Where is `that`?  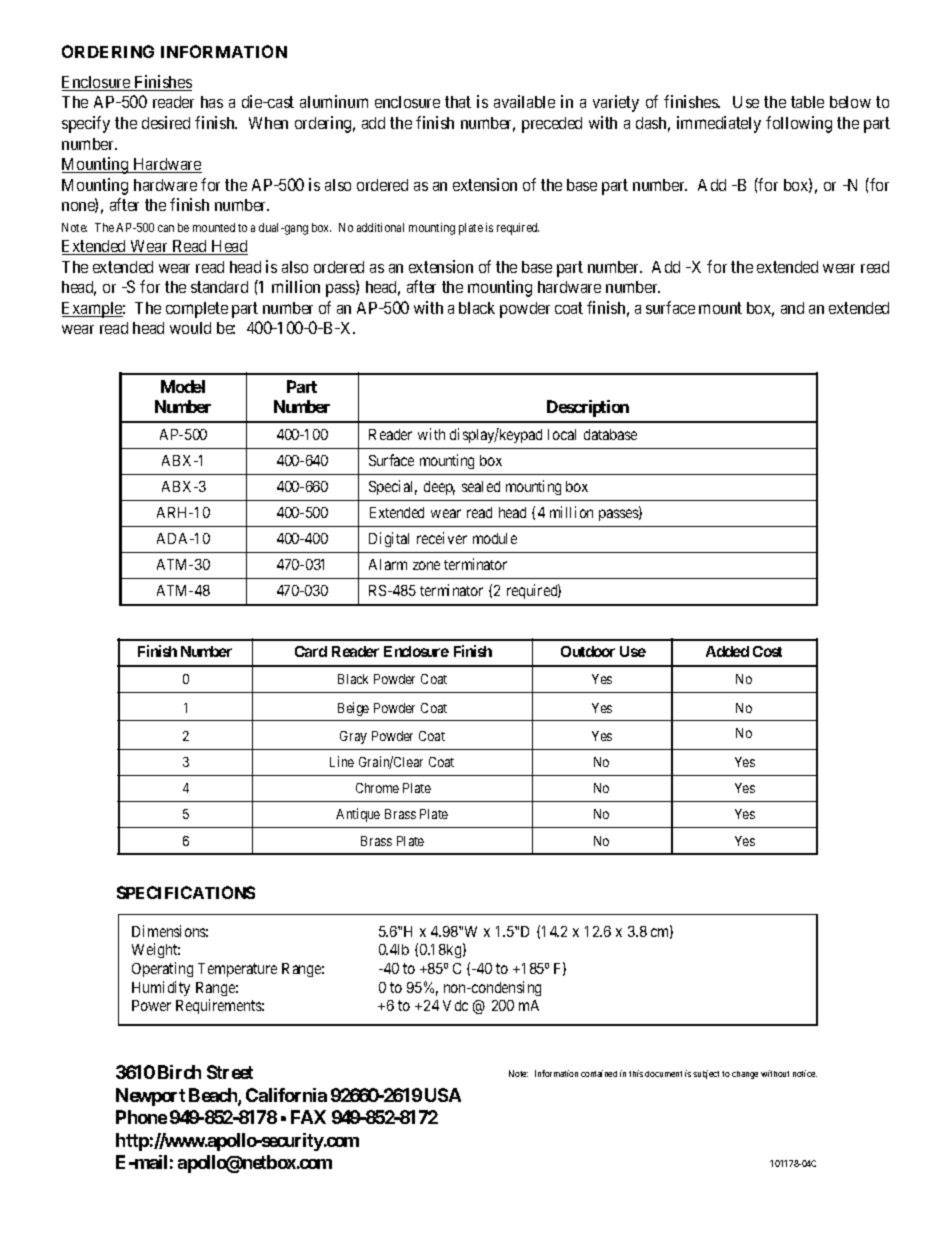 that is located at coordinates (458, 102).
